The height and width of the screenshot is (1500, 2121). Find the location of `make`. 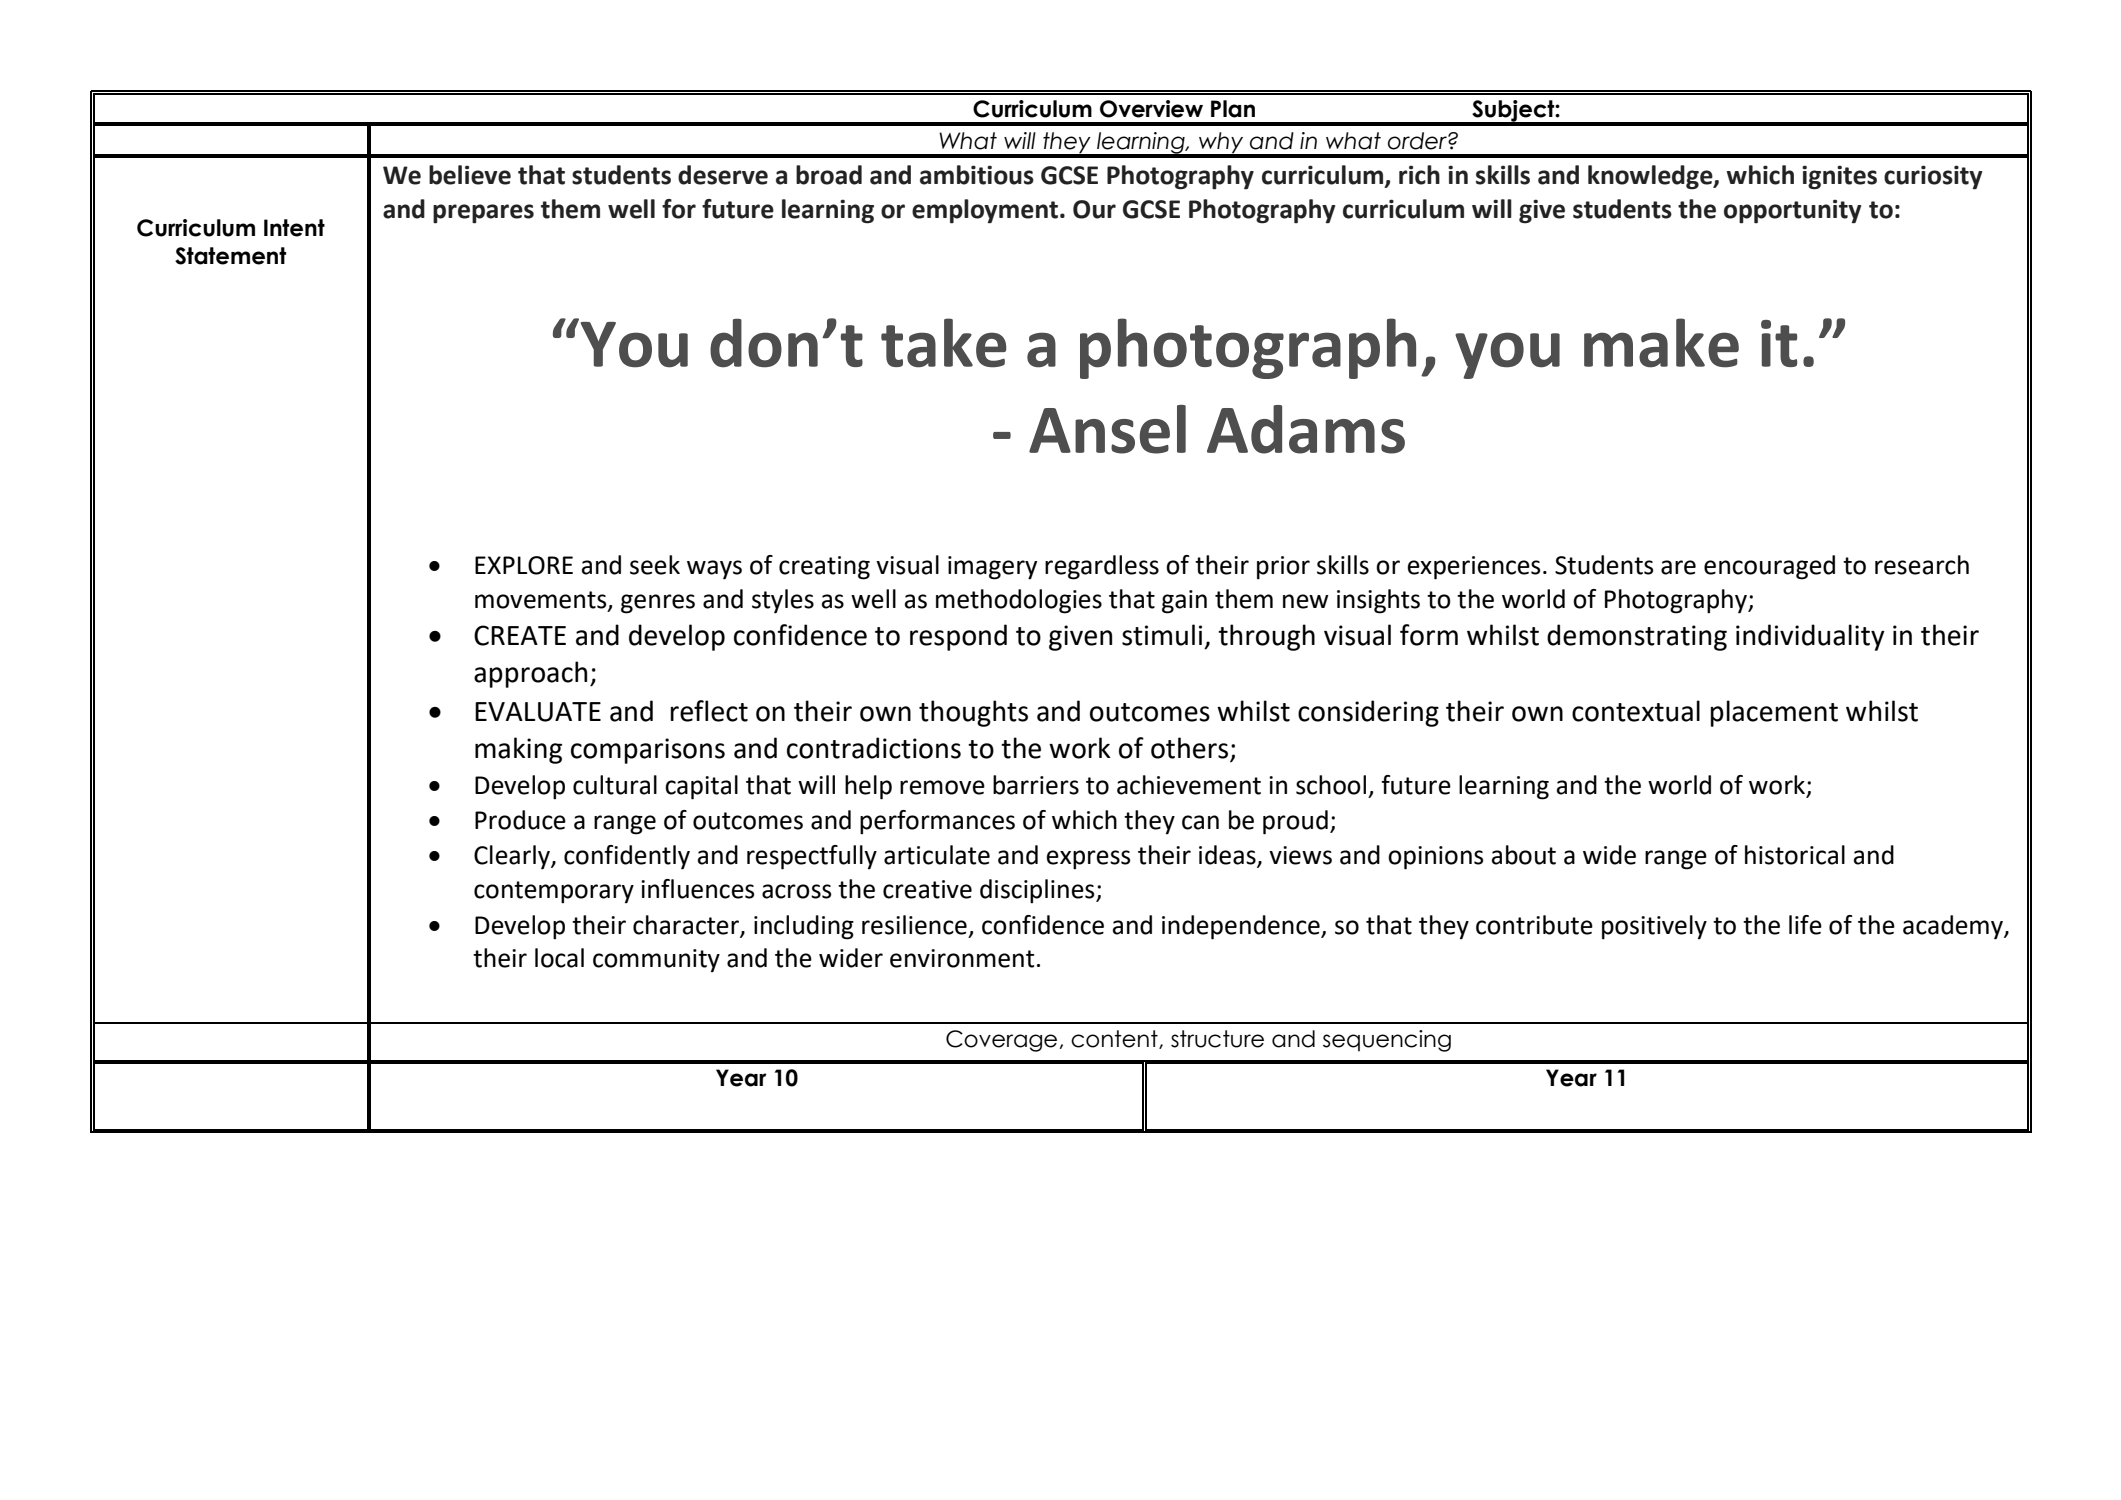

make is located at coordinates (1661, 343).
